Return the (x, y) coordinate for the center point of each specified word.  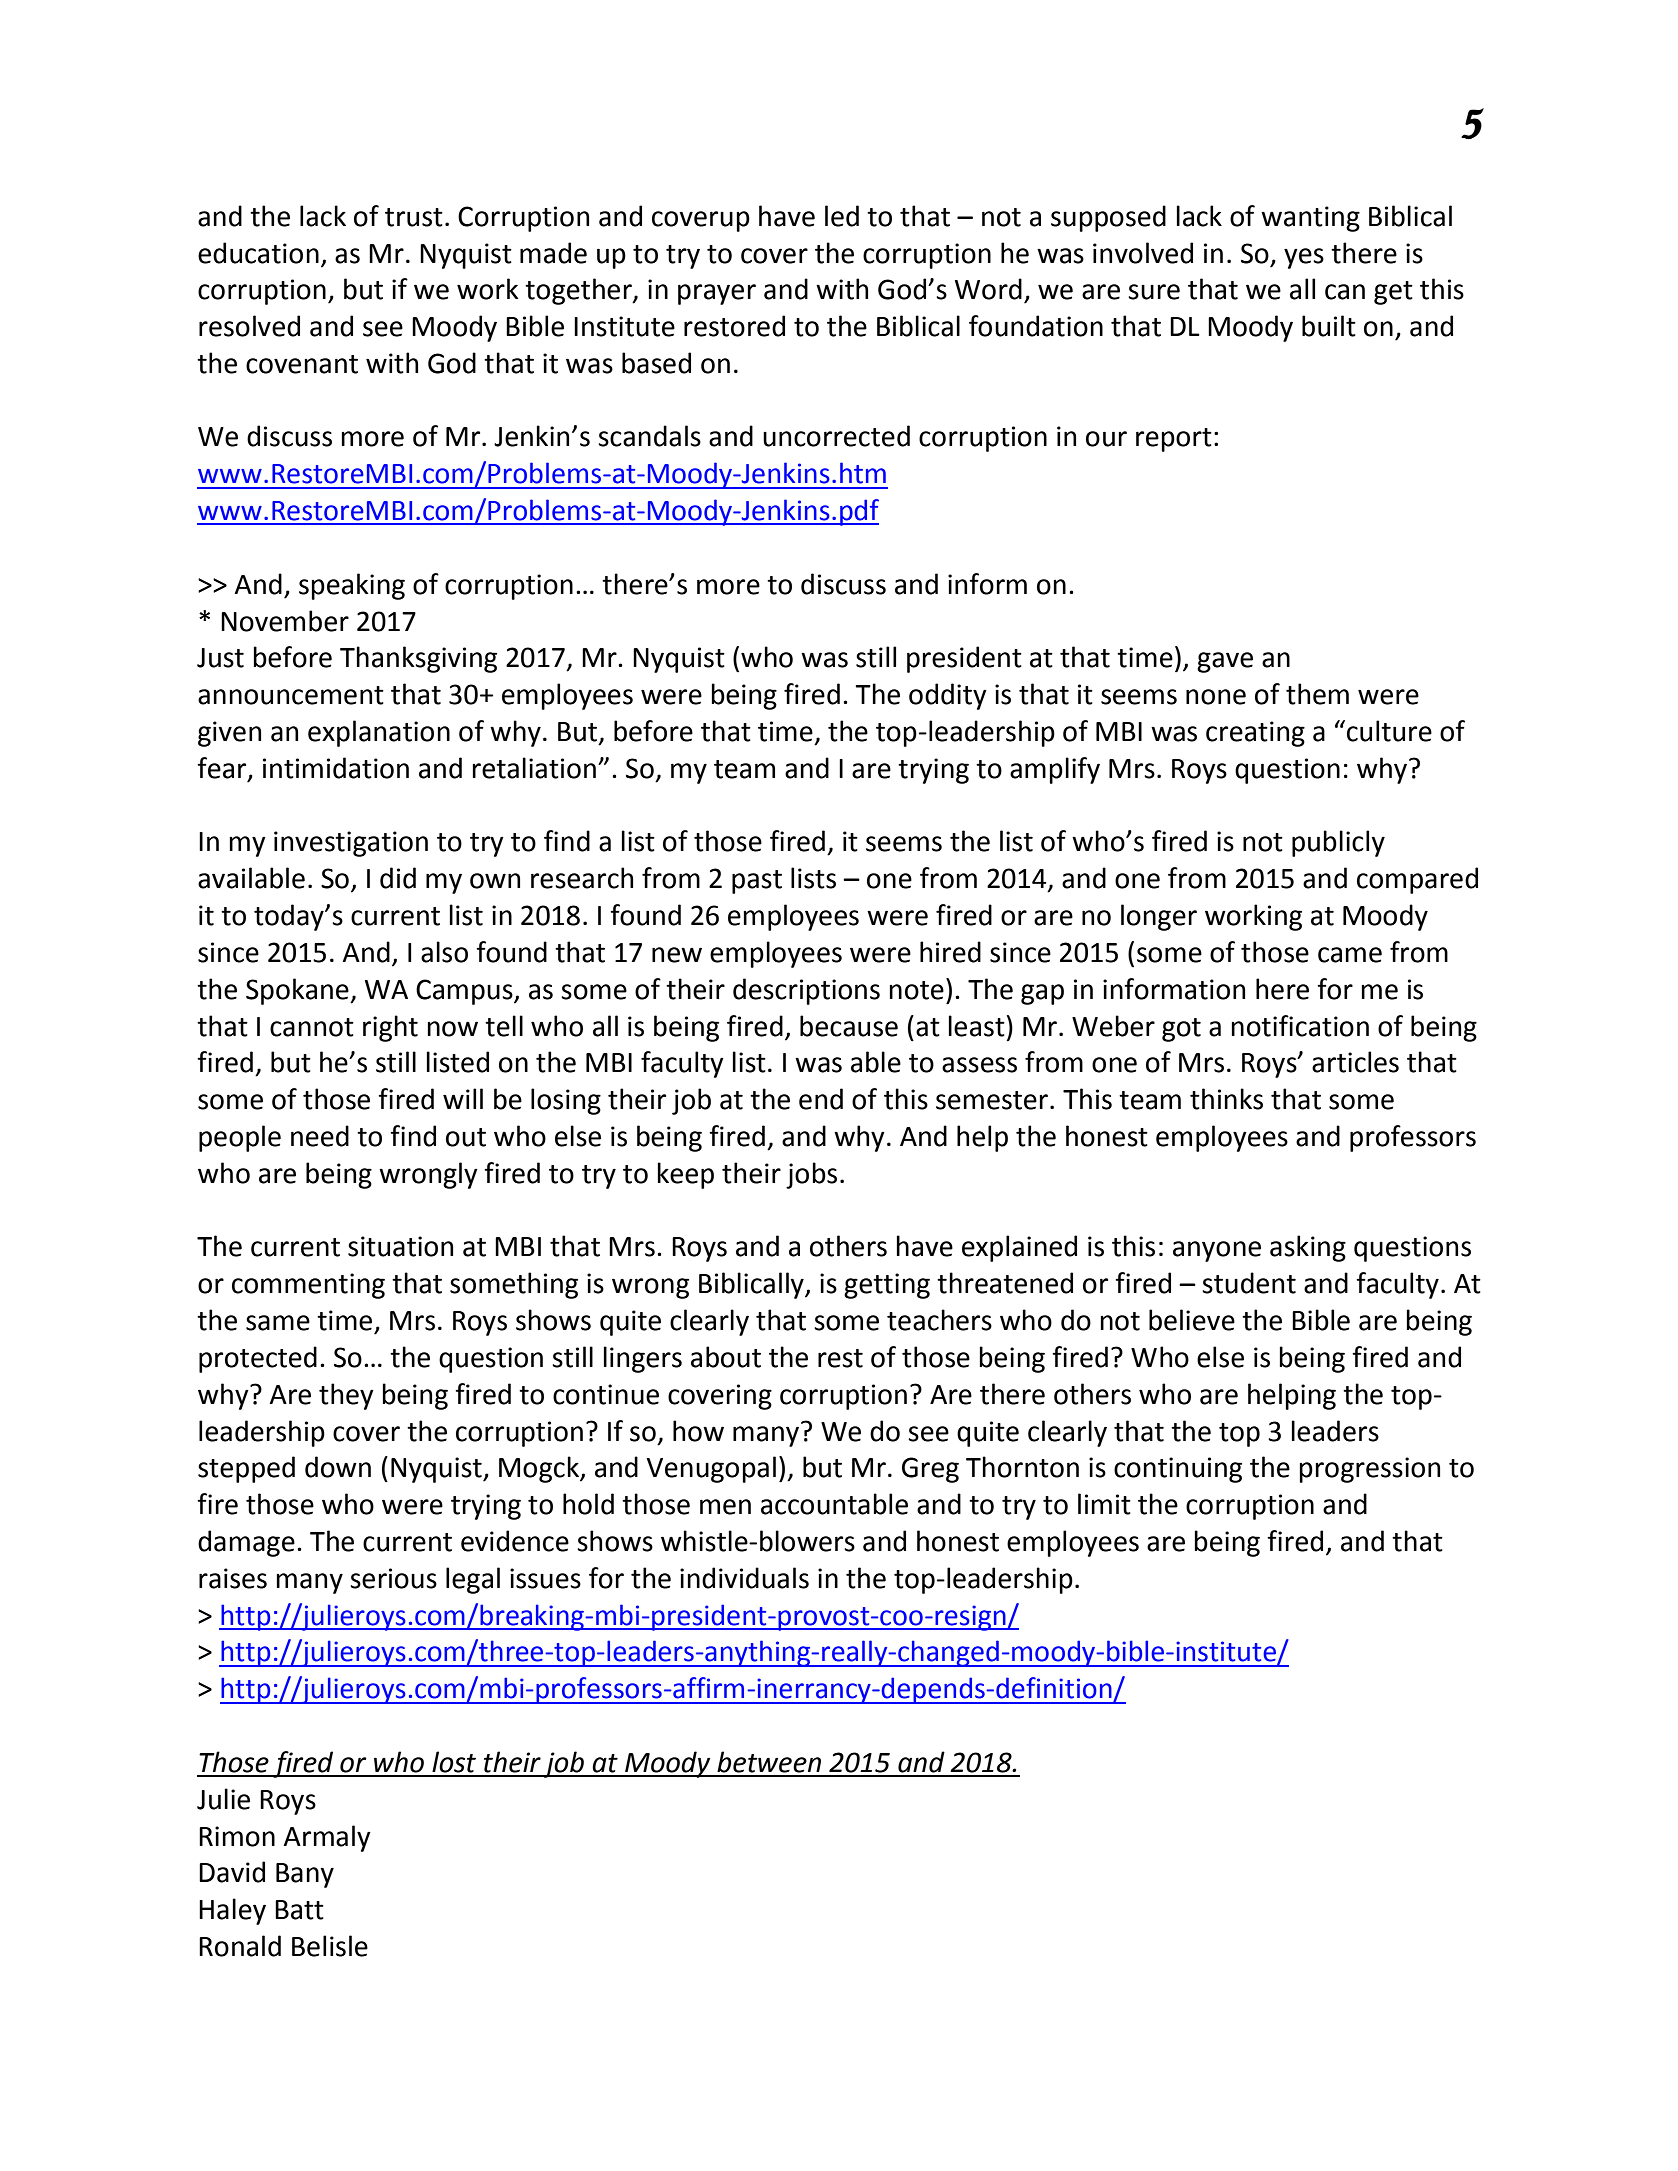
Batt (299, 1910)
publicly (1338, 843)
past (757, 882)
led (842, 216)
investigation (351, 844)
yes (1304, 258)
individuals (744, 1578)
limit (1104, 1504)
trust (414, 217)
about (726, 1357)
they (346, 1396)
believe (1192, 1320)
